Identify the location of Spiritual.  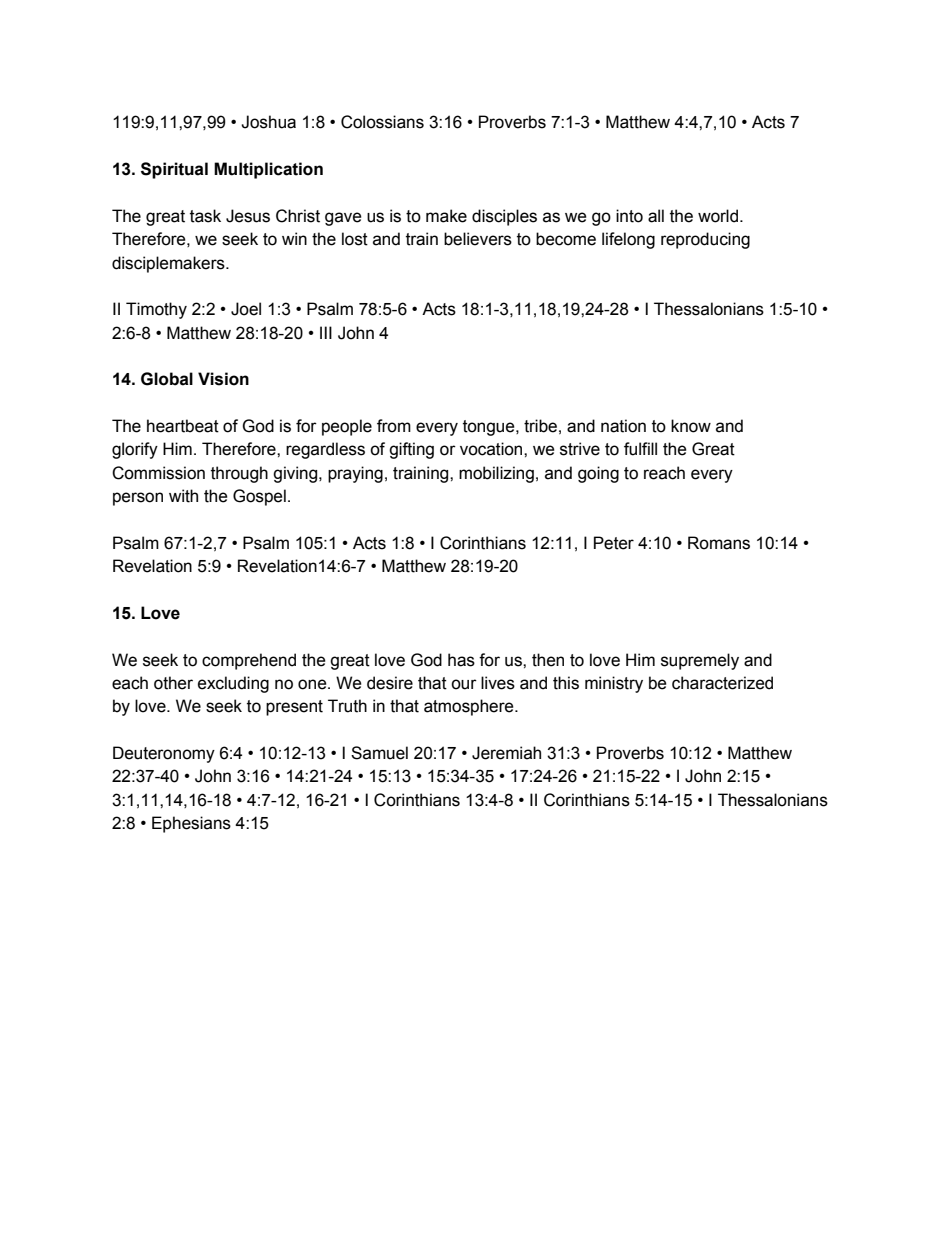
(174, 170).
